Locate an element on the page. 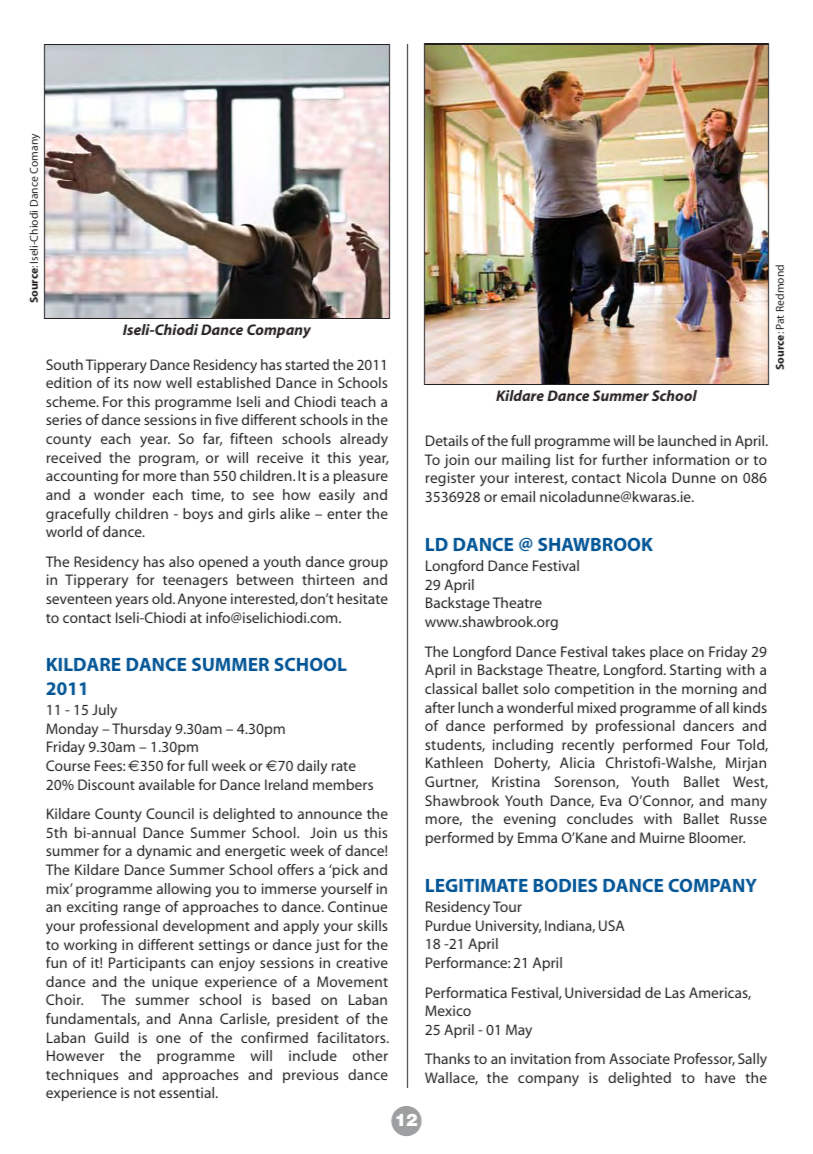 This page has width=813, height=1154. hesitate is located at coordinates (362, 598).
